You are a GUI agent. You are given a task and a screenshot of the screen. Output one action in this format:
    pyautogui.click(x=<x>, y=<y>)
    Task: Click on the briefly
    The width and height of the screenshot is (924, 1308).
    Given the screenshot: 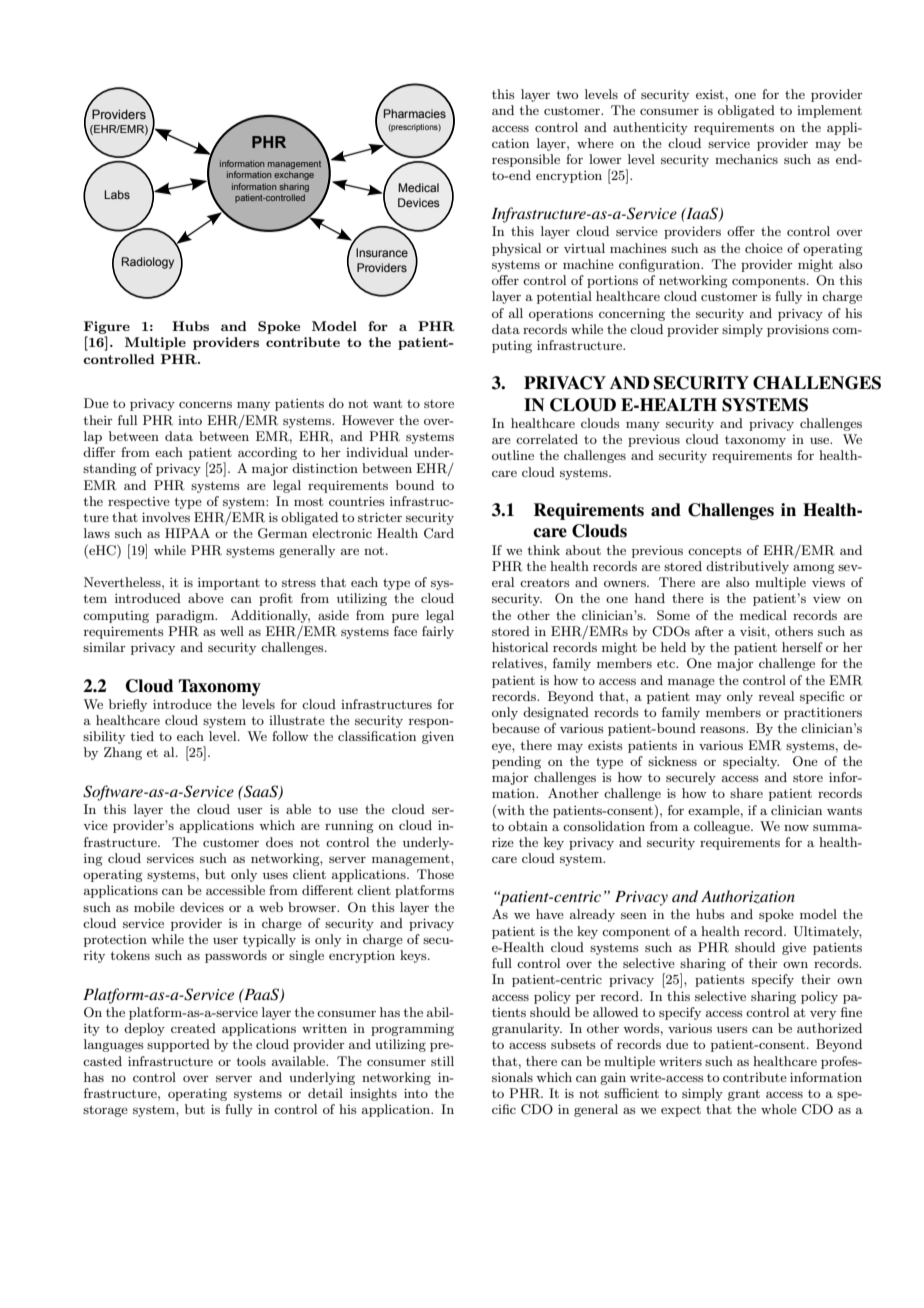 What is the action you would take?
    pyautogui.click(x=128, y=705)
